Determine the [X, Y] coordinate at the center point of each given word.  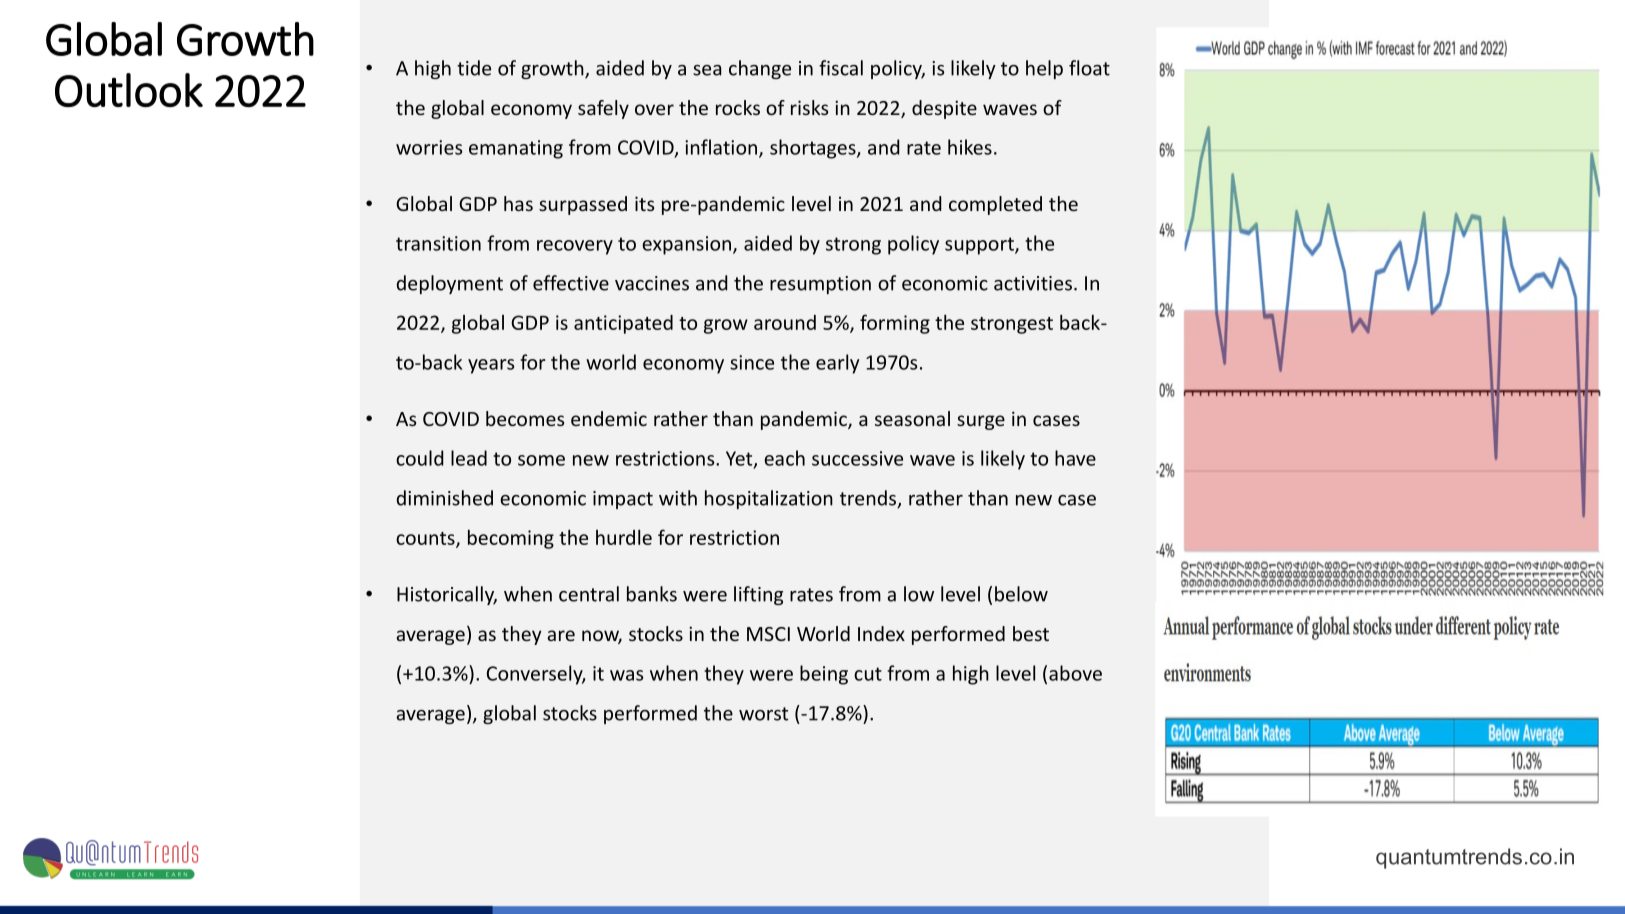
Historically [447, 595]
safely [603, 109]
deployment [450, 284]
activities [1033, 283]
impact [623, 500]
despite [944, 109]
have [1075, 458]
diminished [445, 498]
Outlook [129, 90]
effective [571, 283]
